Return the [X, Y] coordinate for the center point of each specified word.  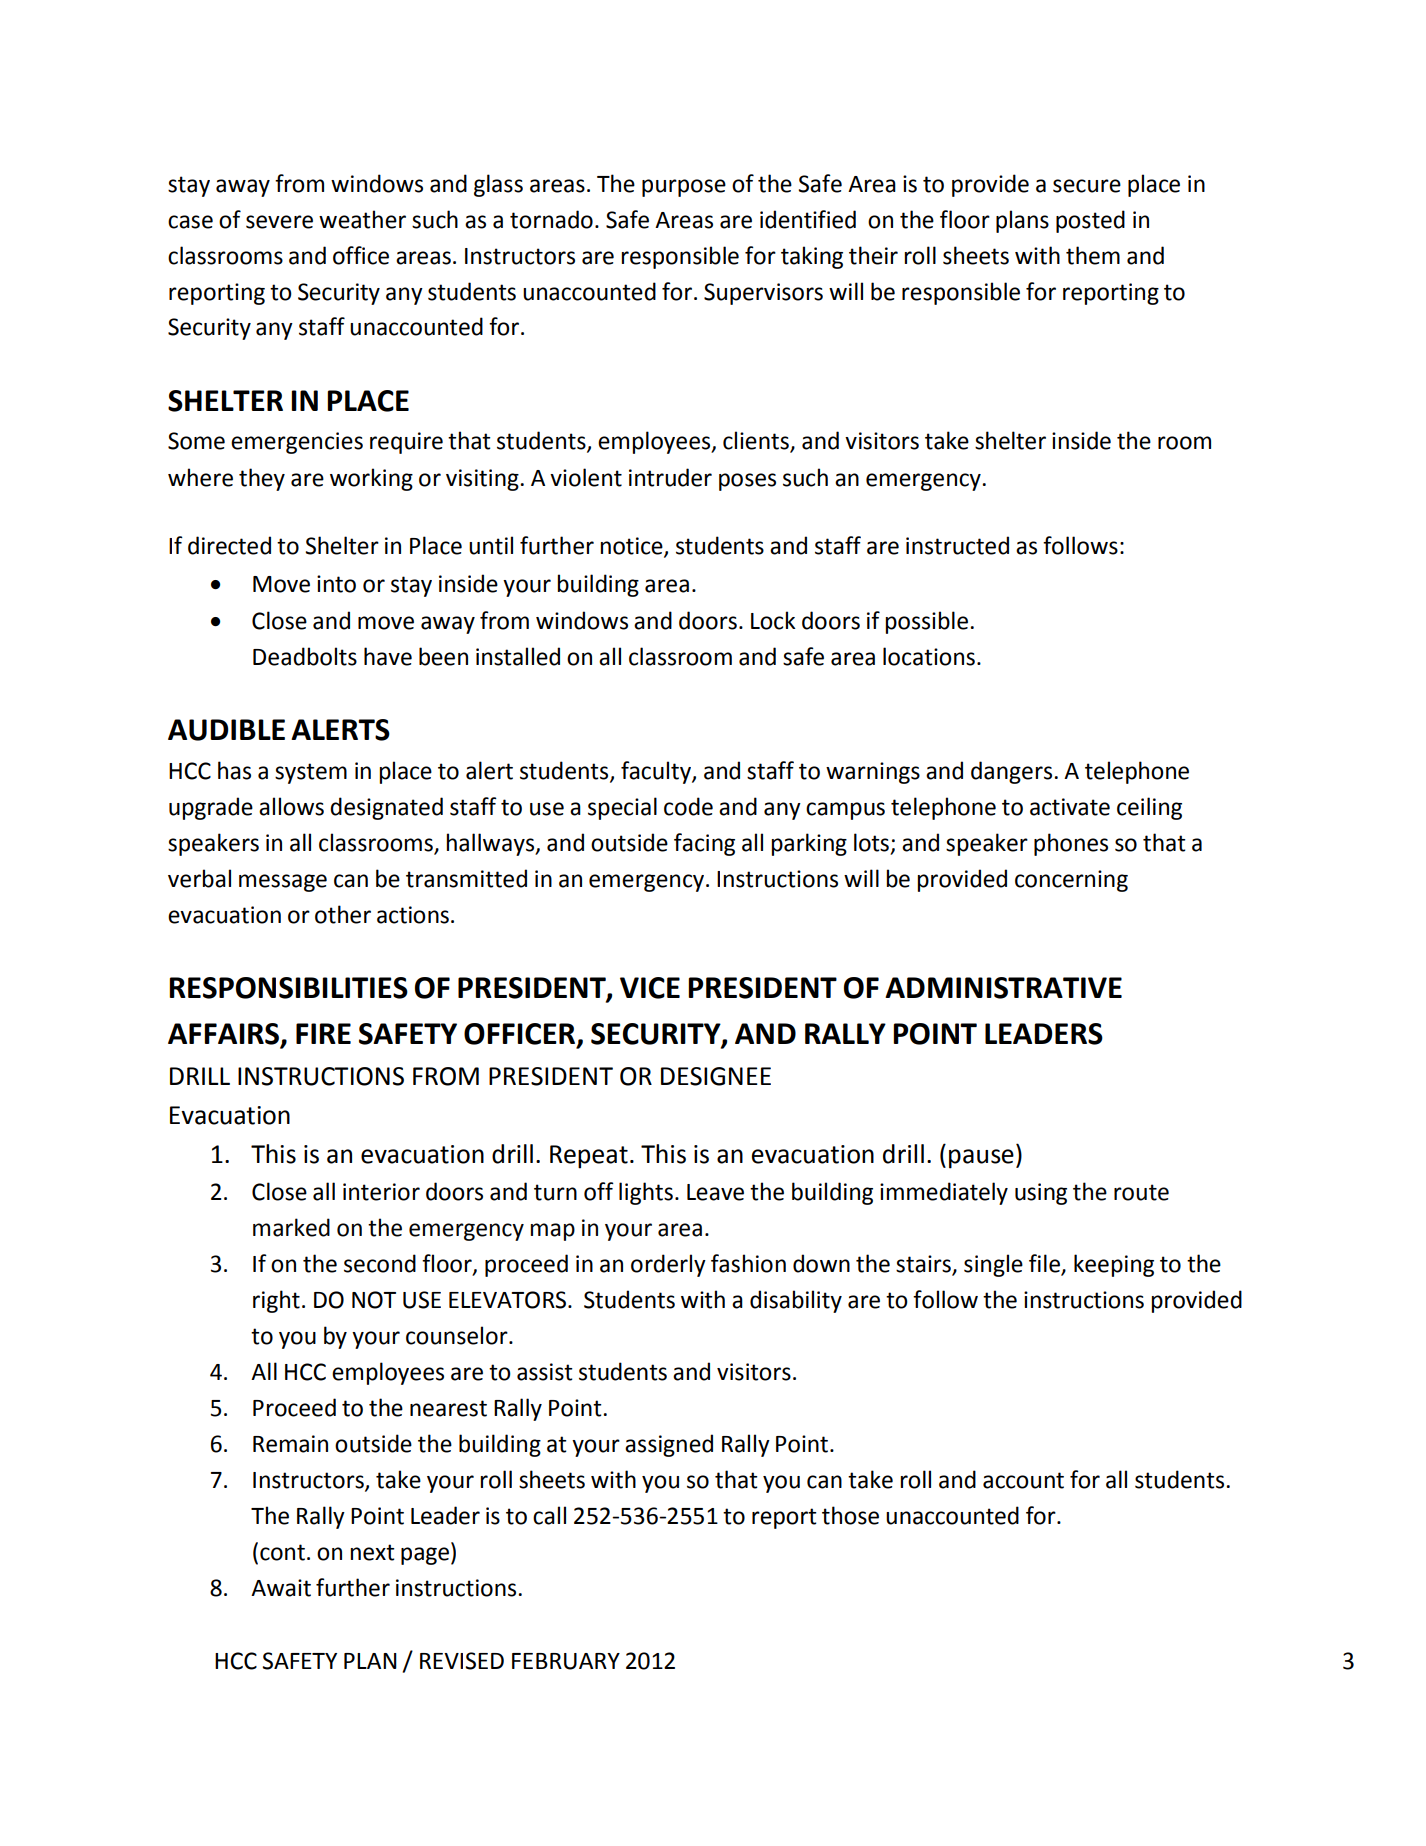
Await [281, 1588]
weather [362, 219]
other [343, 914]
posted [1090, 221]
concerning [1071, 881]
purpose [684, 188]
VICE [650, 988]
